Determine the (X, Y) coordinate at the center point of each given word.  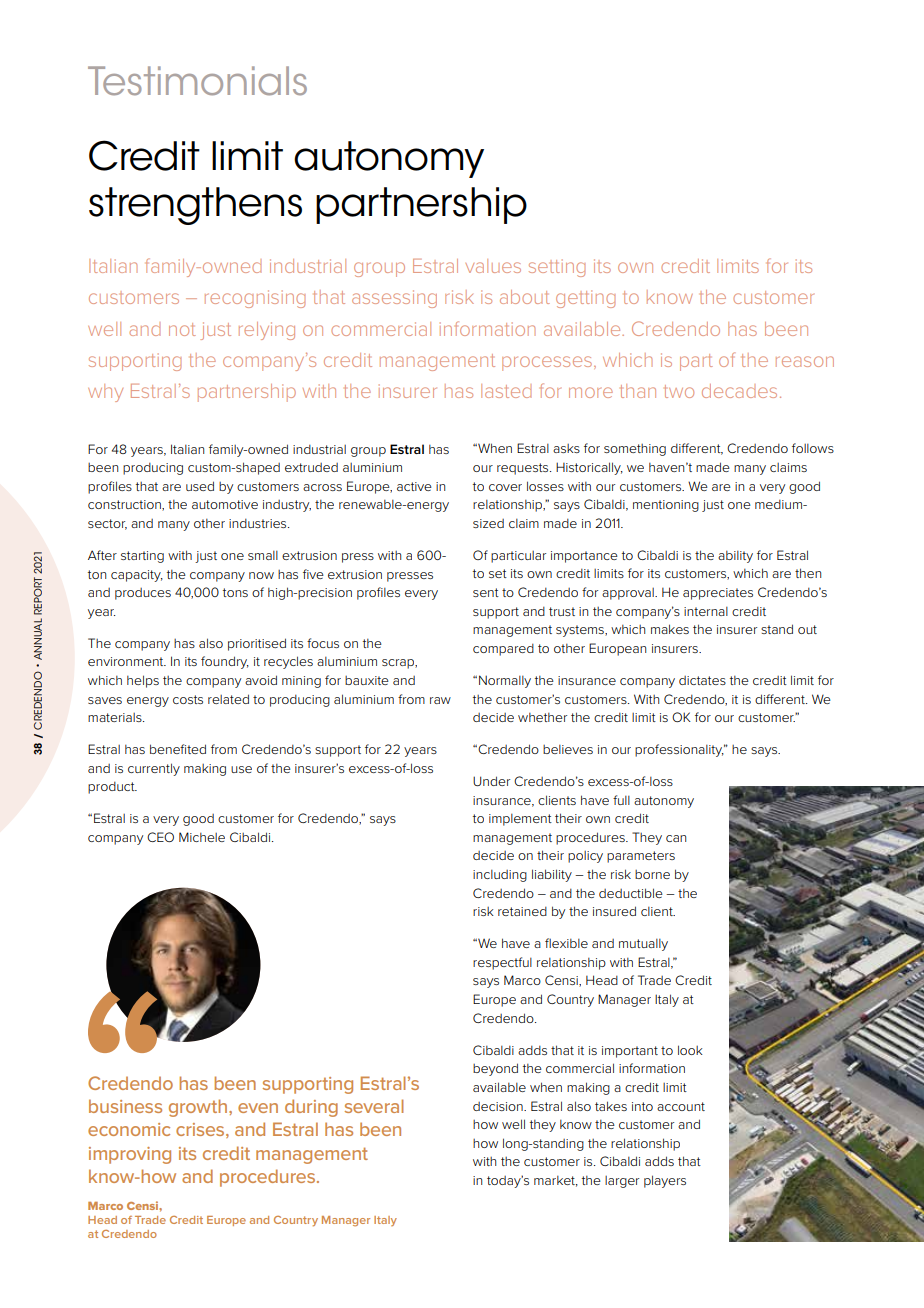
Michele (202, 837)
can (676, 838)
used (200, 486)
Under (491, 781)
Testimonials (197, 81)
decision (499, 1106)
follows (813, 448)
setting (557, 268)
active (414, 486)
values (493, 266)
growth (199, 1108)
